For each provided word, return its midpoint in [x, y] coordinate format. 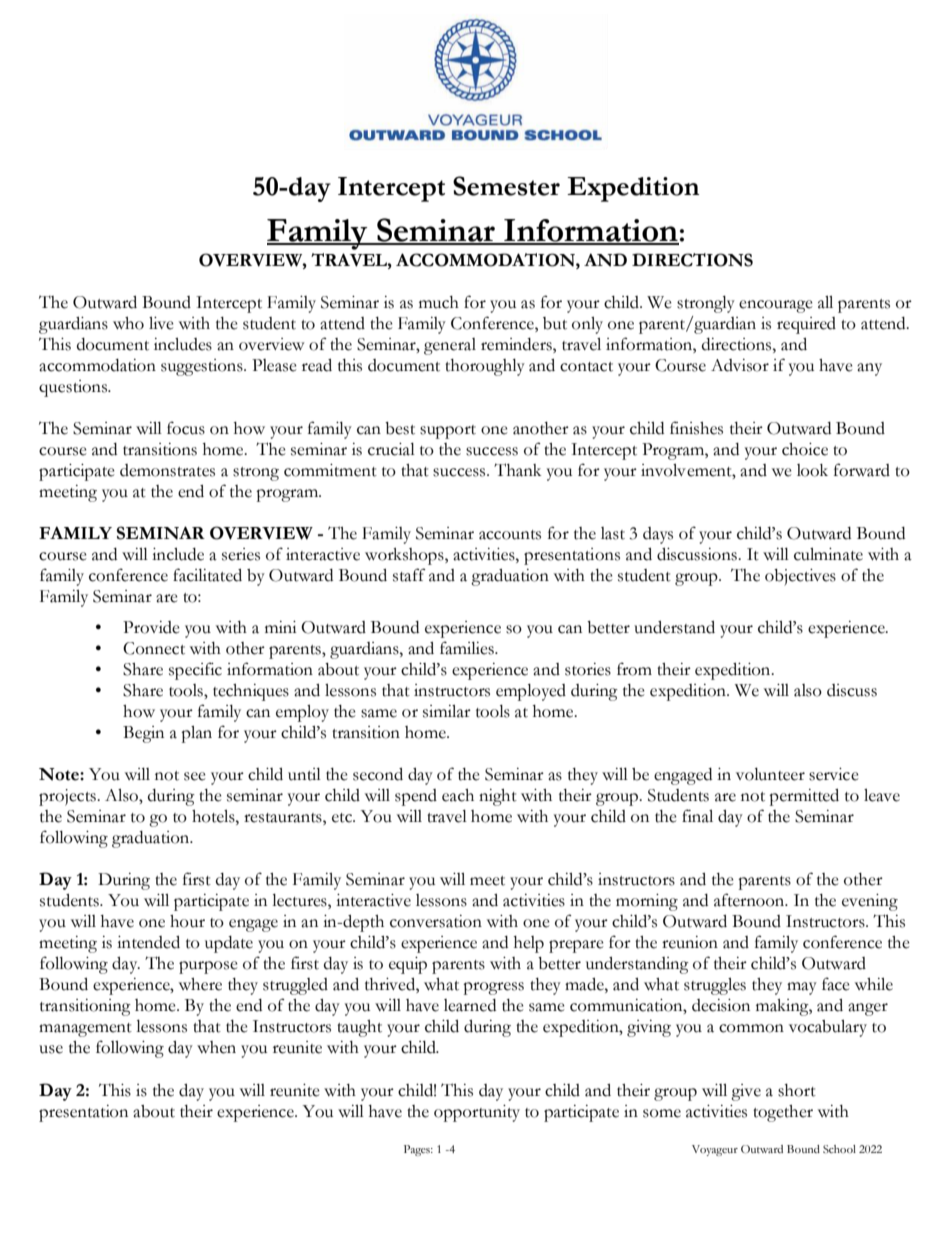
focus [186, 428]
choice [805, 449]
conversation [436, 921]
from [634, 669]
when [216, 1047]
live [161, 323]
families [468, 648]
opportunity [477, 1113]
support [448, 432]
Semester [506, 186]
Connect [154, 648]
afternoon [750, 900]
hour [187, 921]
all [825, 302]
